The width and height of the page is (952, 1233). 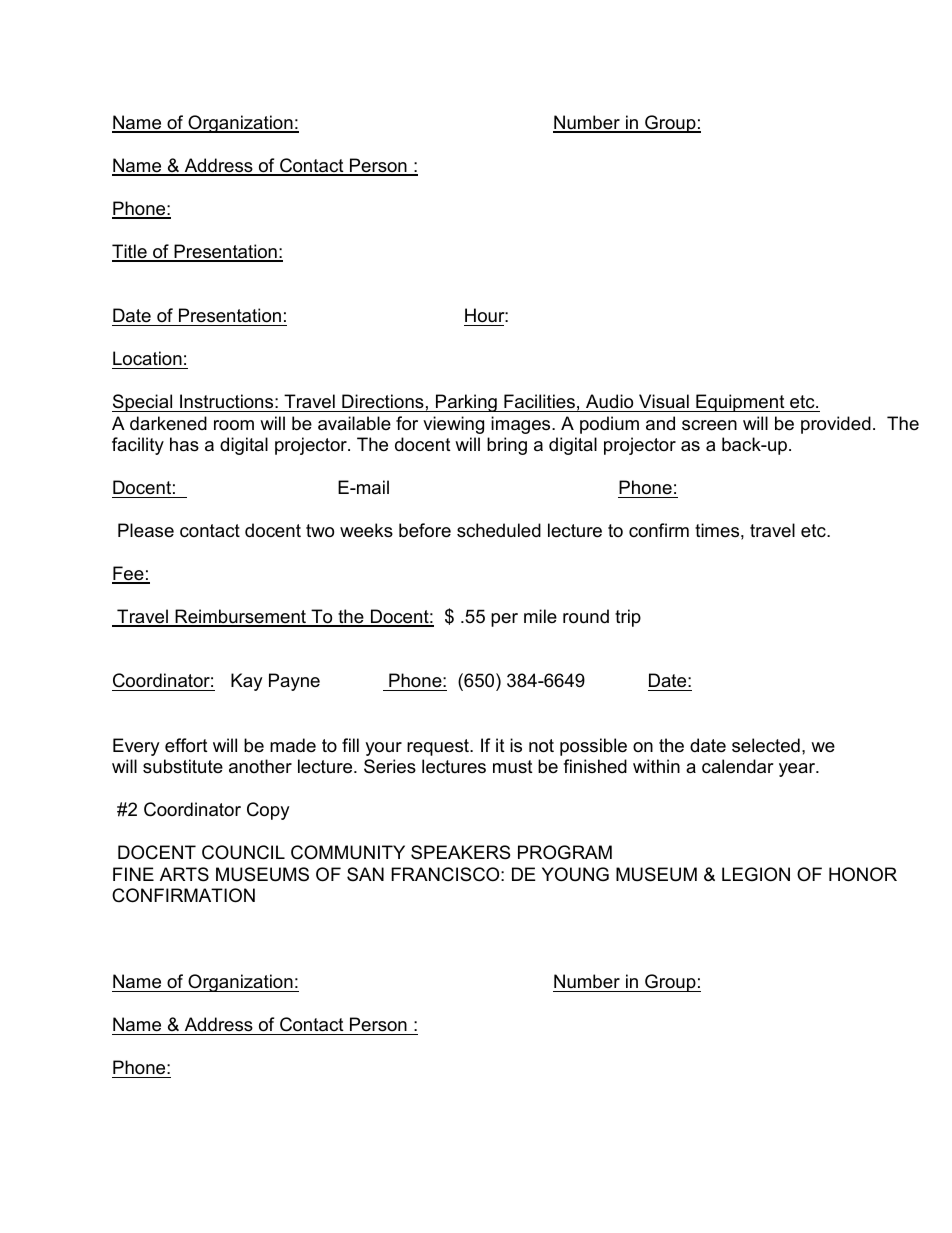 What do you see at coordinates (460, 852) in the page?
I see `SPEAKERS` at bounding box center [460, 852].
